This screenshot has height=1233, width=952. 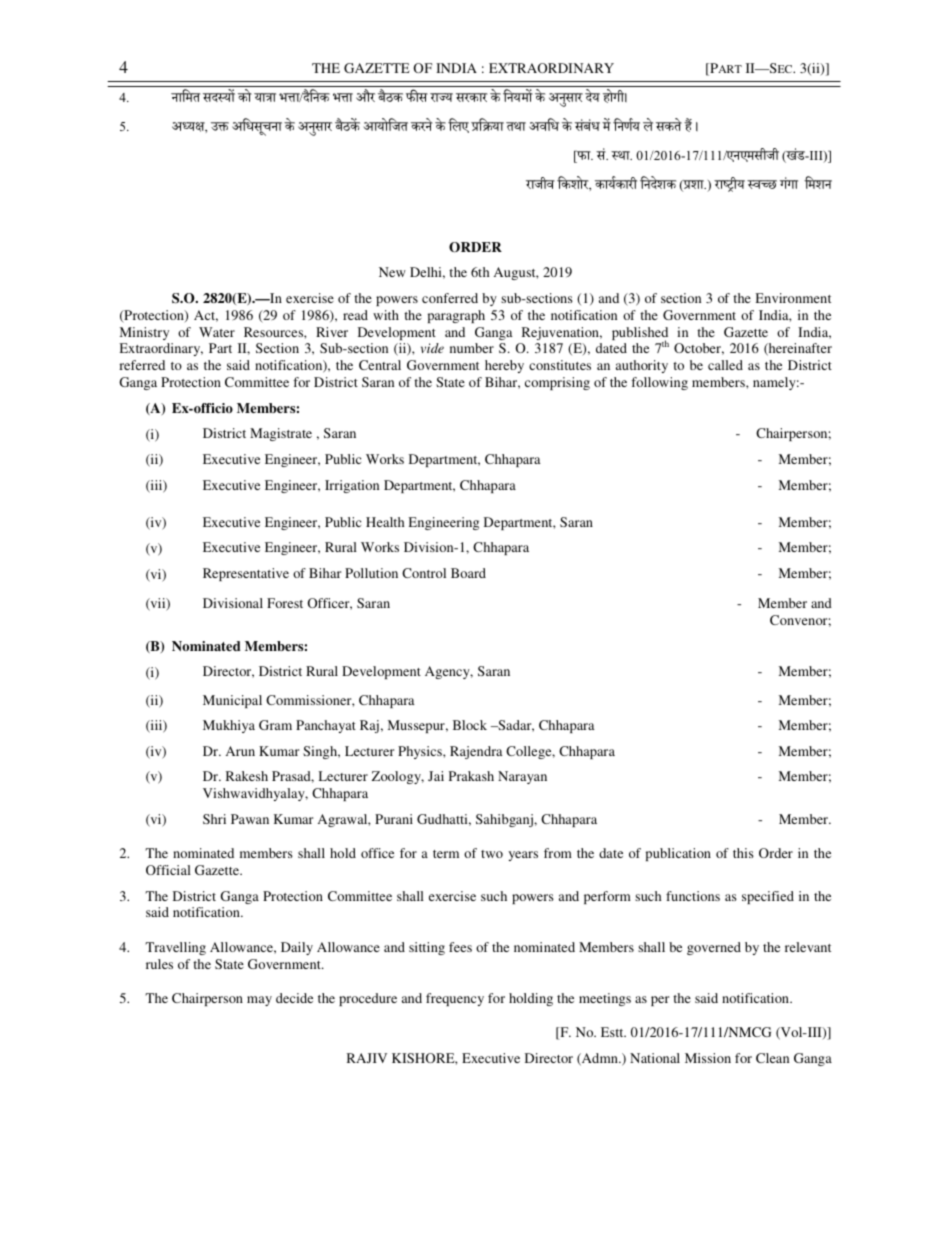 I want to click on Clean, so click(x=772, y=1058).
